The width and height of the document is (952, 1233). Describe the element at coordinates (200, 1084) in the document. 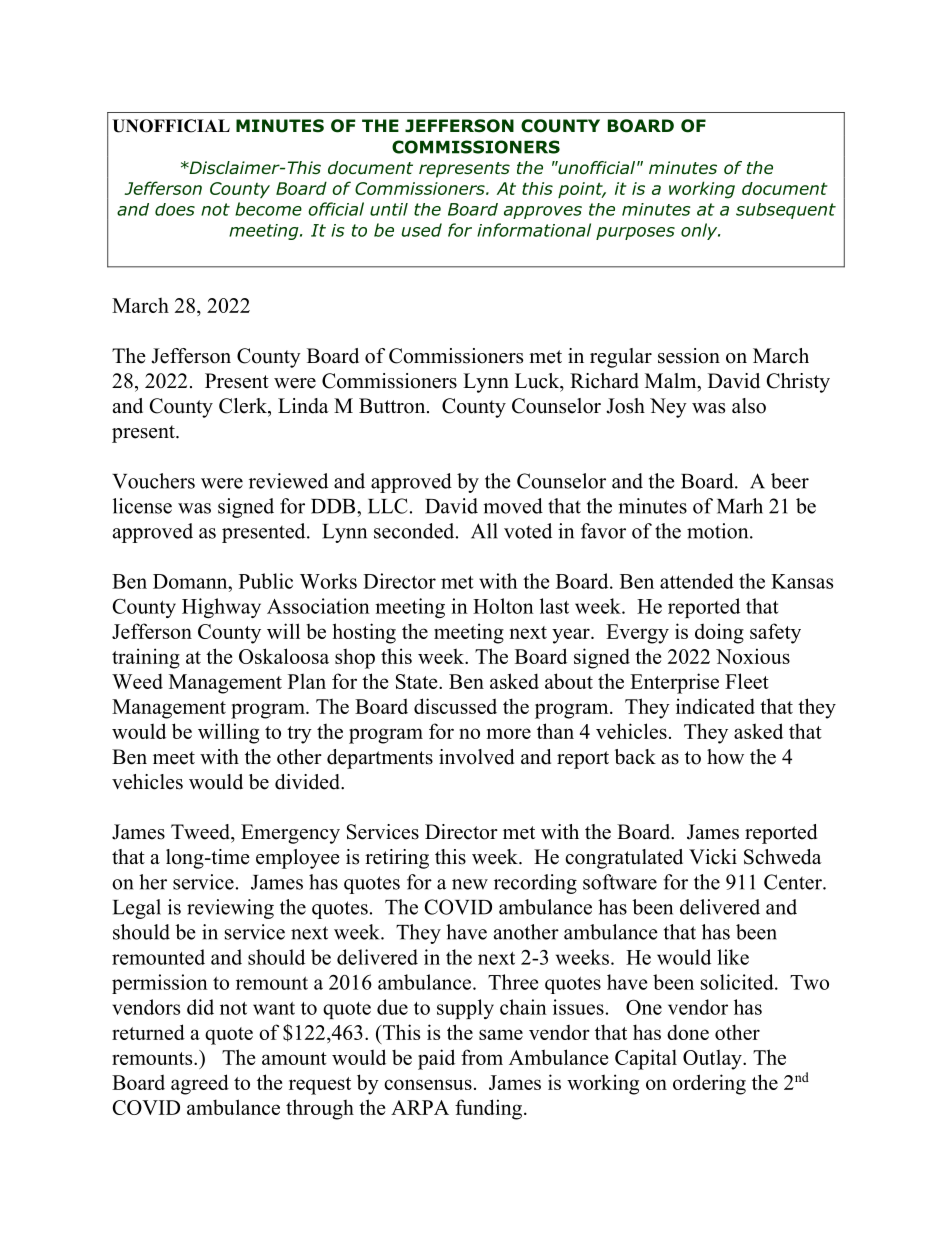

I see `agreed` at that location.
